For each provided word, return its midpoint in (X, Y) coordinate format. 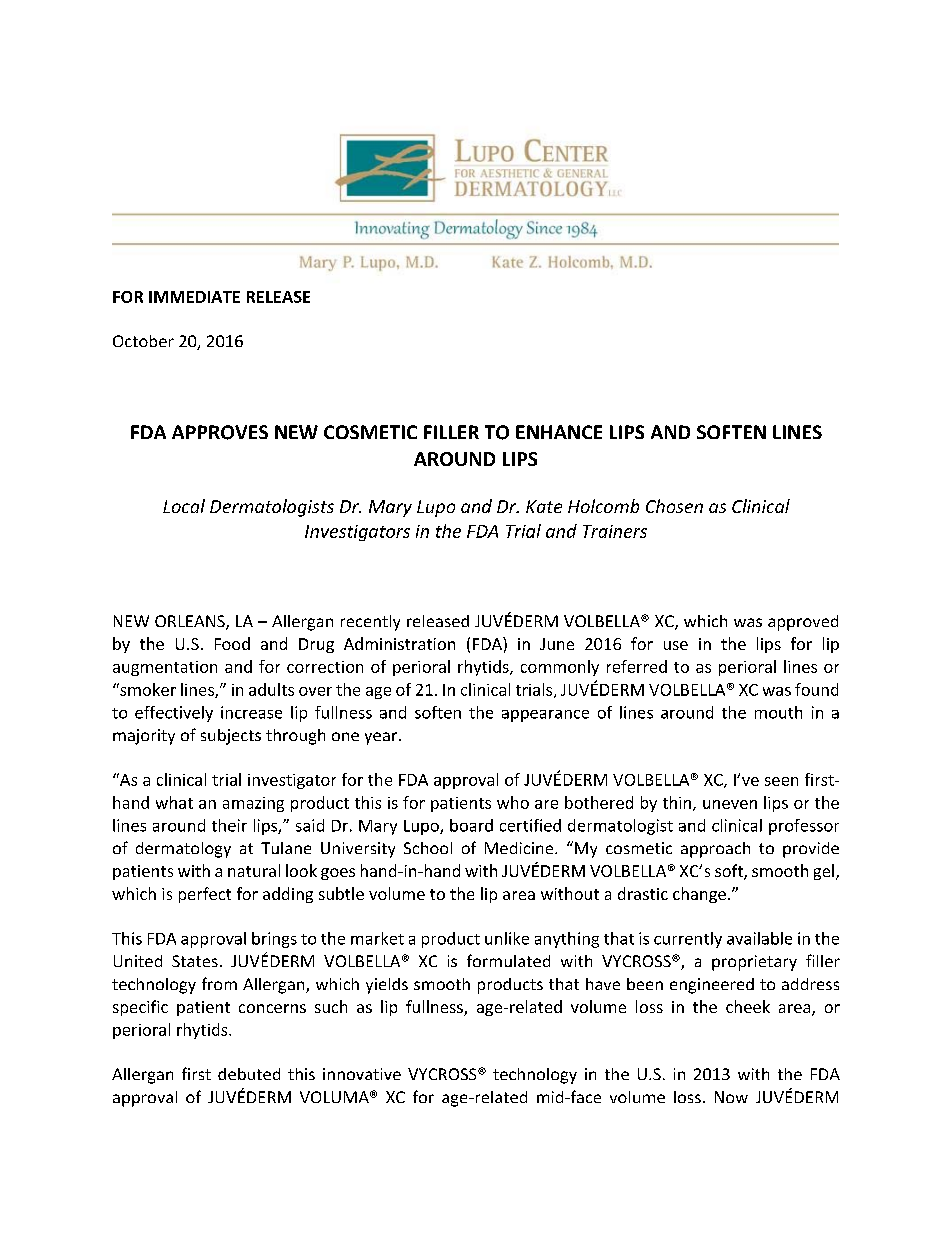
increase (251, 712)
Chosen (674, 506)
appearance (545, 716)
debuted (249, 1074)
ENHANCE (559, 432)
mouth (778, 712)
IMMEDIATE (194, 297)
